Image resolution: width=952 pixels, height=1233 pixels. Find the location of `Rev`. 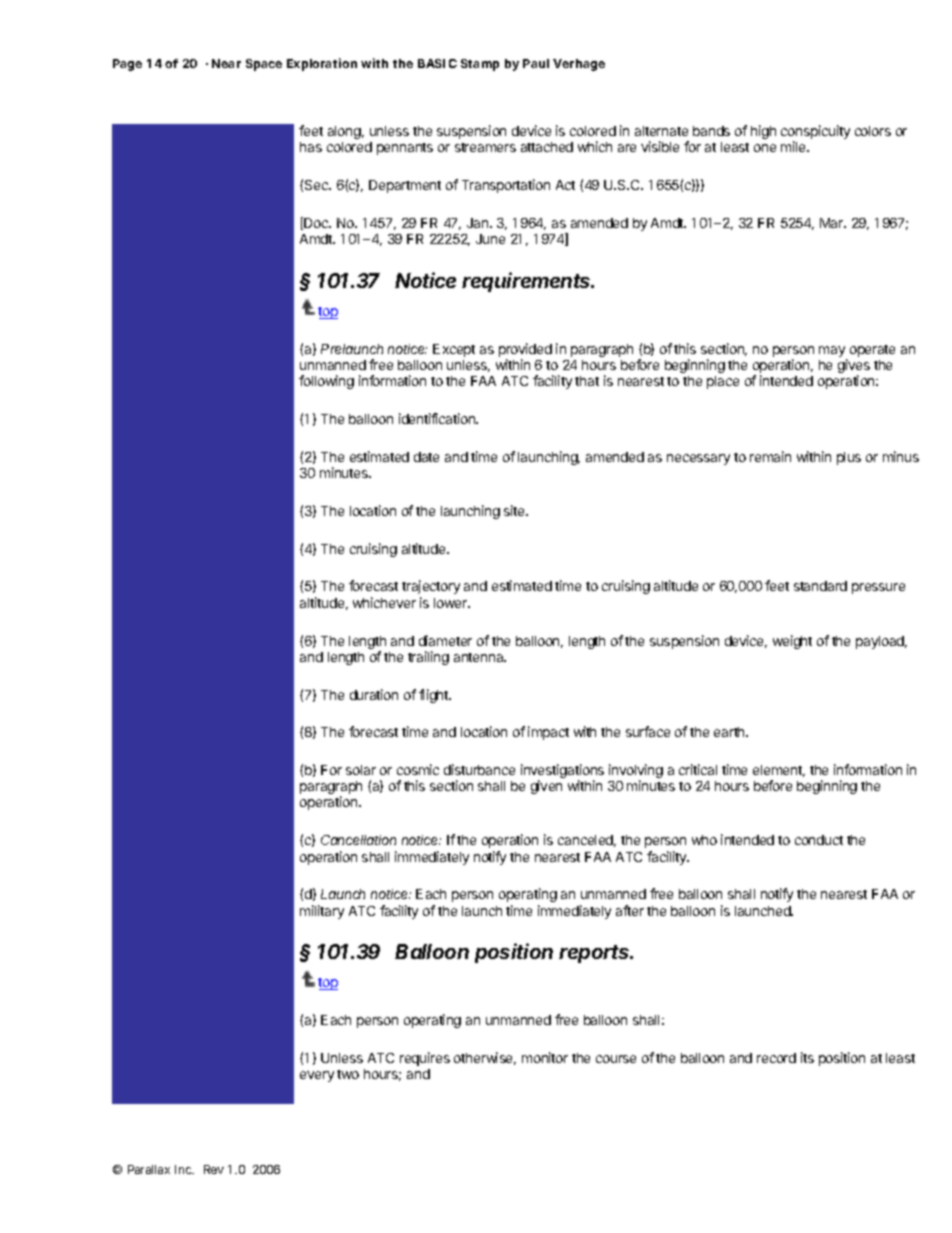

Rev is located at coordinates (214, 1169).
